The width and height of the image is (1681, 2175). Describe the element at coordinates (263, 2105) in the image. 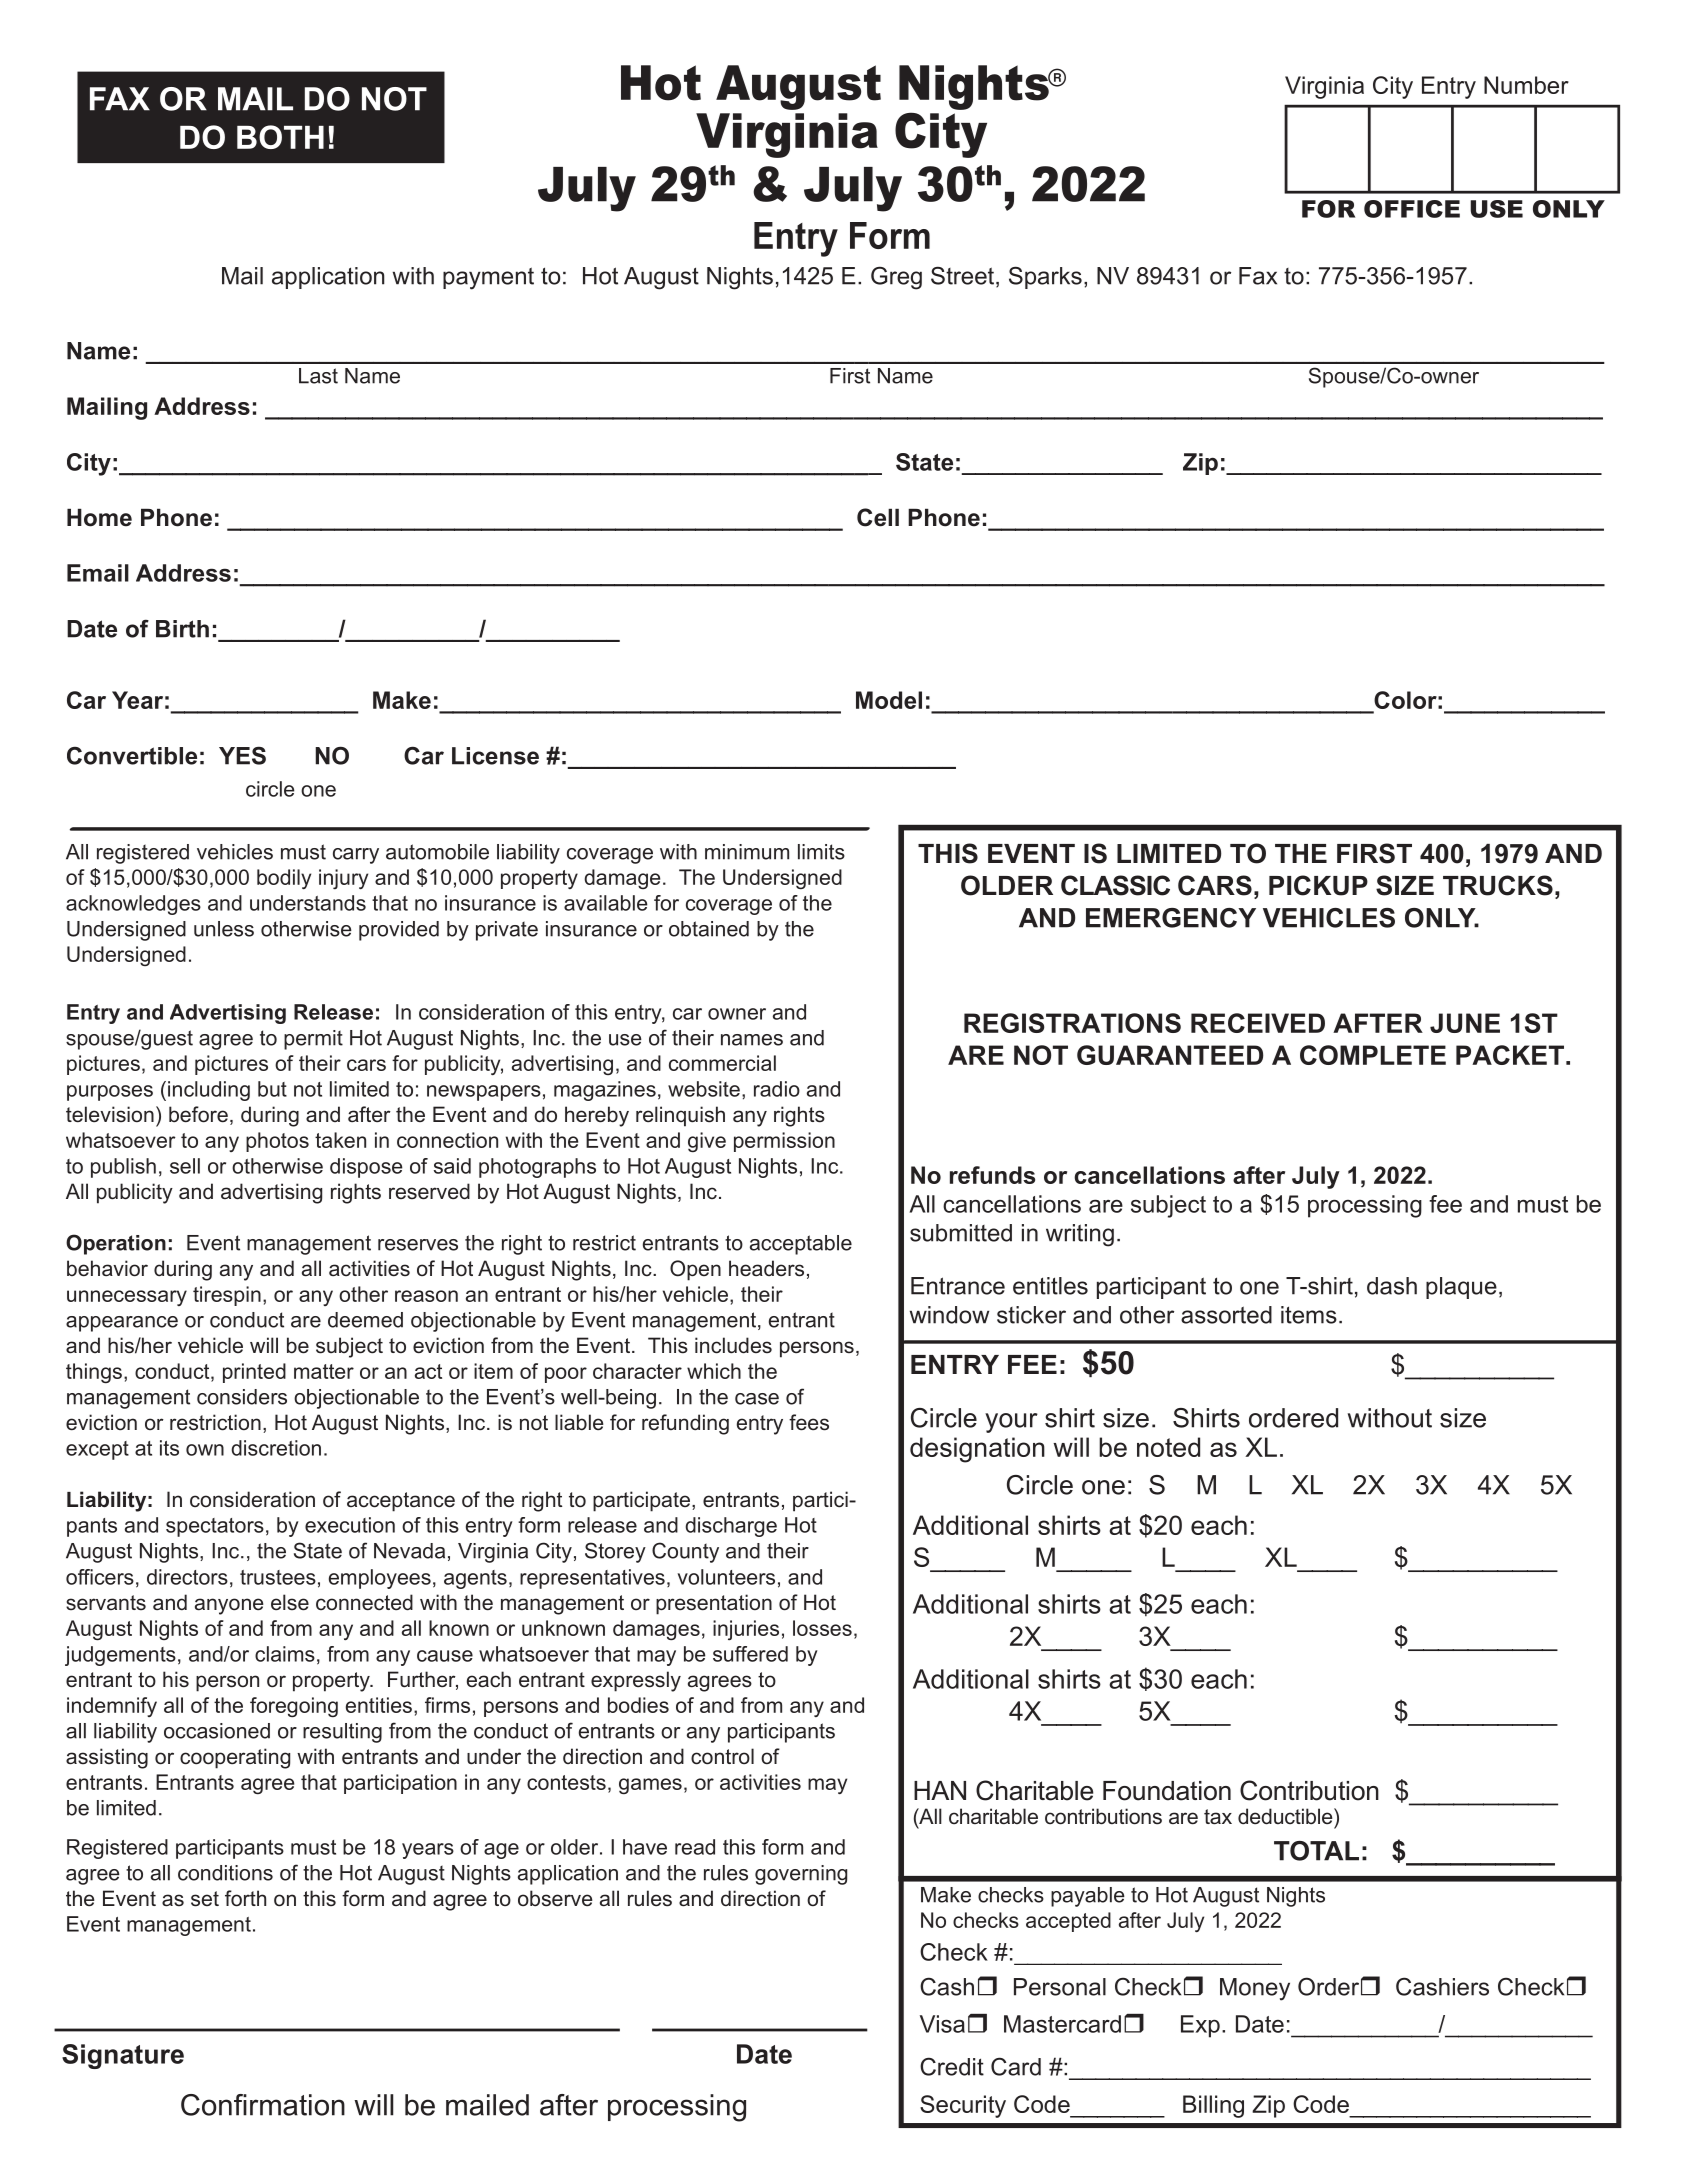

I see `Confirmation` at that location.
